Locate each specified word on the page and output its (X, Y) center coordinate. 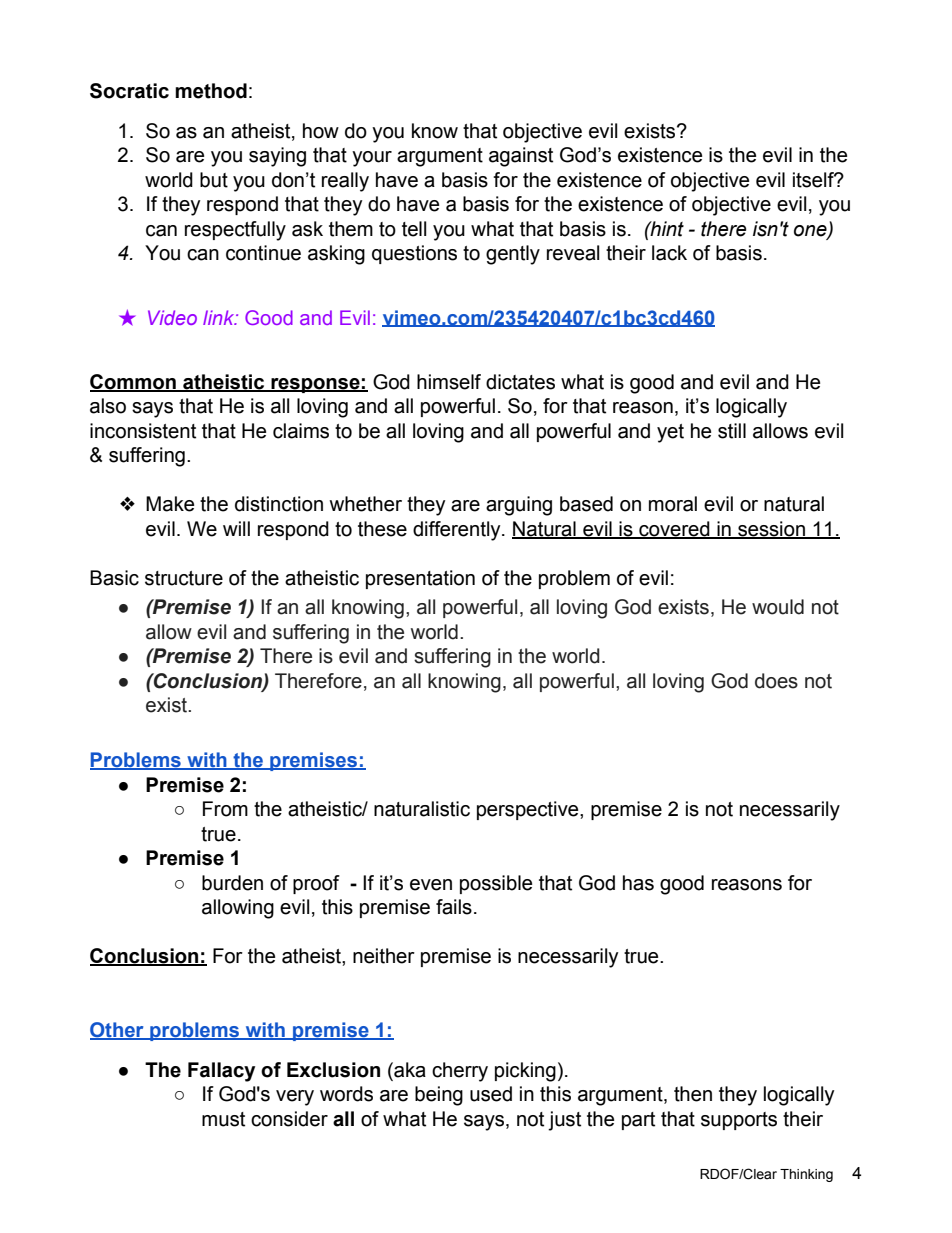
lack (669, 253)
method (211, 91)
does (776, 681)
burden (232, 883)
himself (449, 382)
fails (454, 907)
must (223, 1119)
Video (172, 317)
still (732, 431)
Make (170, 504)
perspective (529, 810)
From (225, 809)
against (521, 157)
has (638, 883)
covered (674, 530)
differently (458, 531)
